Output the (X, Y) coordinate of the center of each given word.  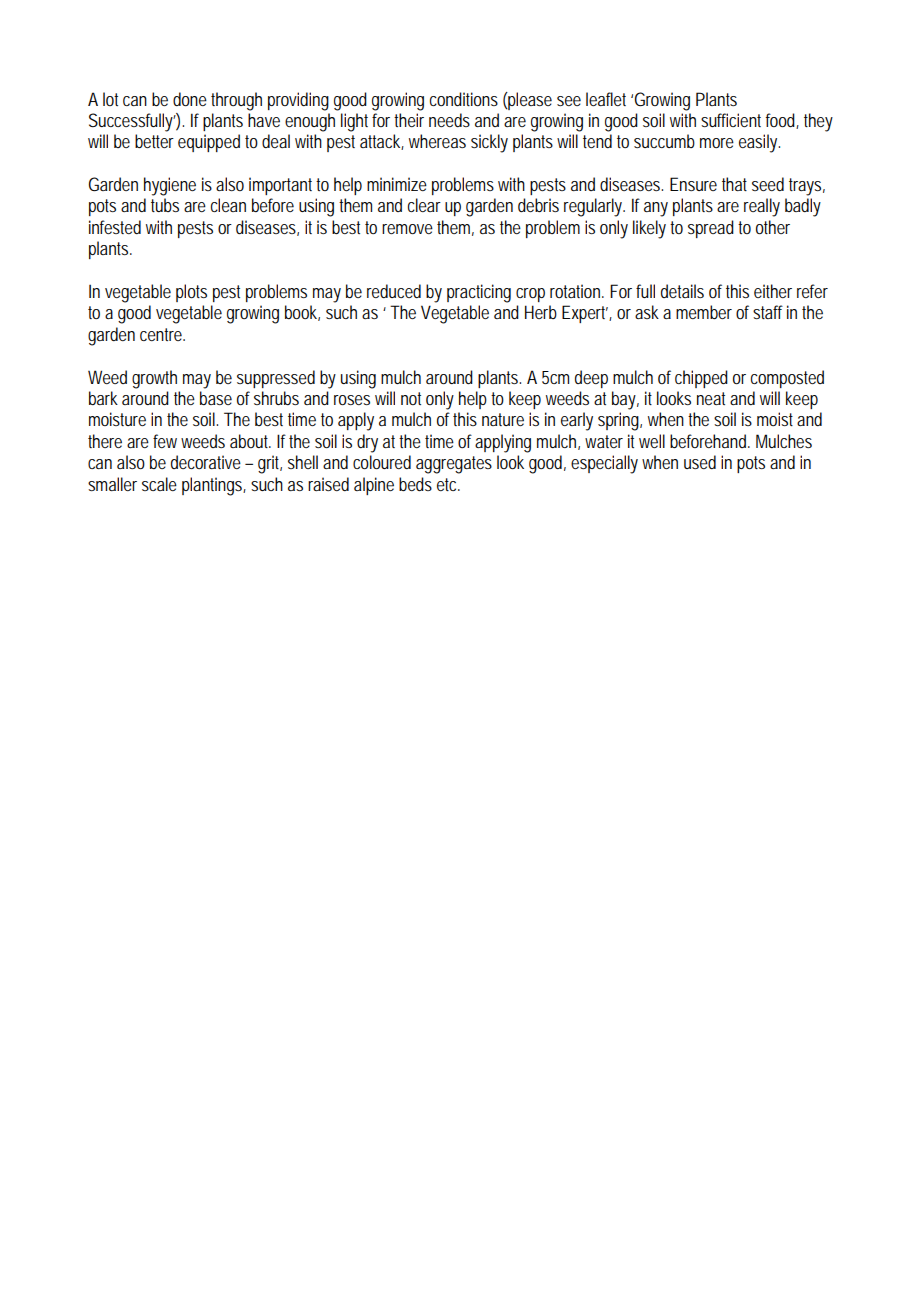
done (190, 99)
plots (191, 293)
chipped (701, 379)
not (411, 398)
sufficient (731, 120)
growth (154, 379)
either (773, 291)
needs (449, 120)
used (700, 462)
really (762, 207)
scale (159, 484)
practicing (479, 293)
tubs (165, 205)
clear (424, 205)
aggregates (454, 465)
